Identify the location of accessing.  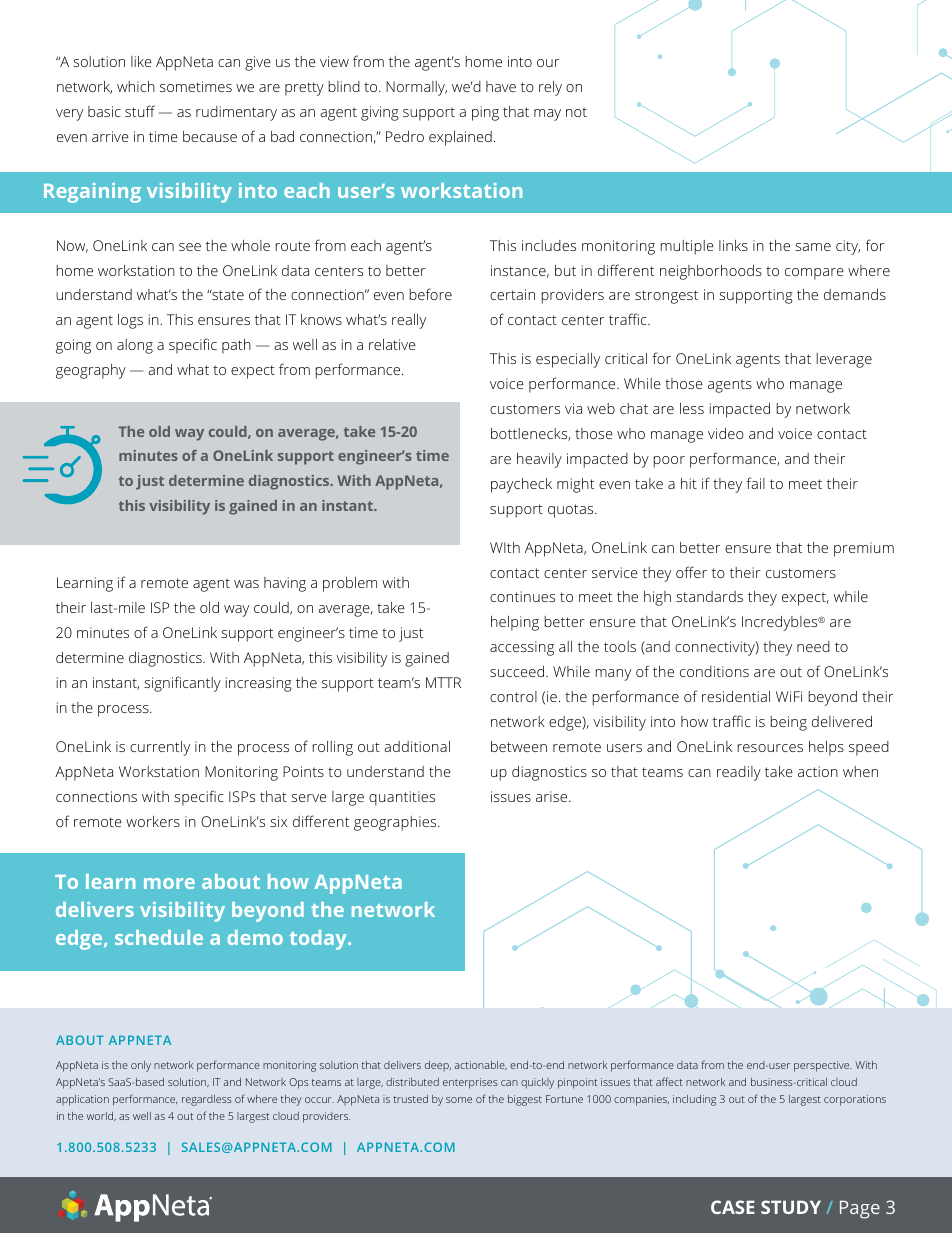
(522, 648).
